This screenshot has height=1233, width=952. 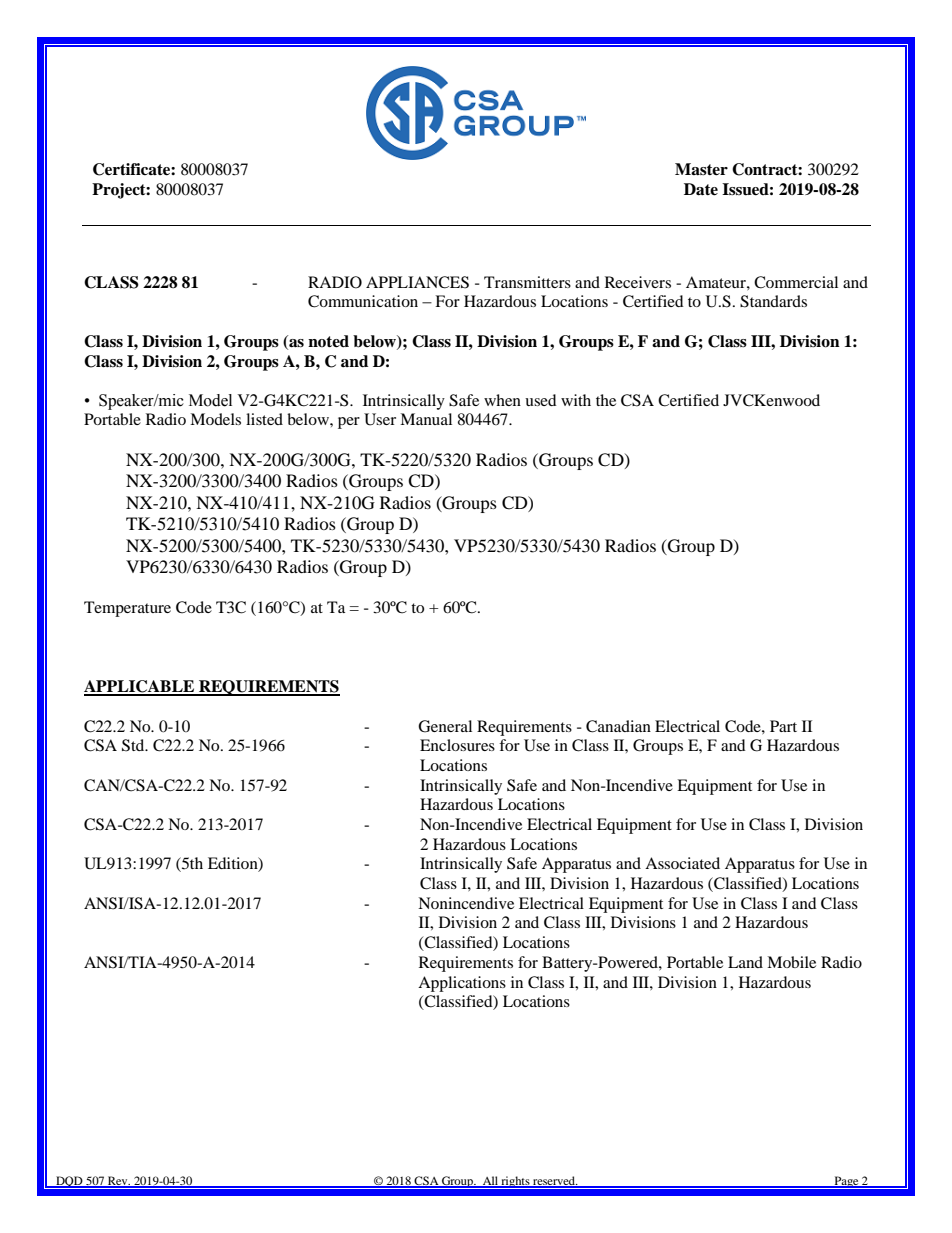 What do you see at coordinates (701, 189) in the screenshot?
I see `Date` at bounding box center [701, 189].
